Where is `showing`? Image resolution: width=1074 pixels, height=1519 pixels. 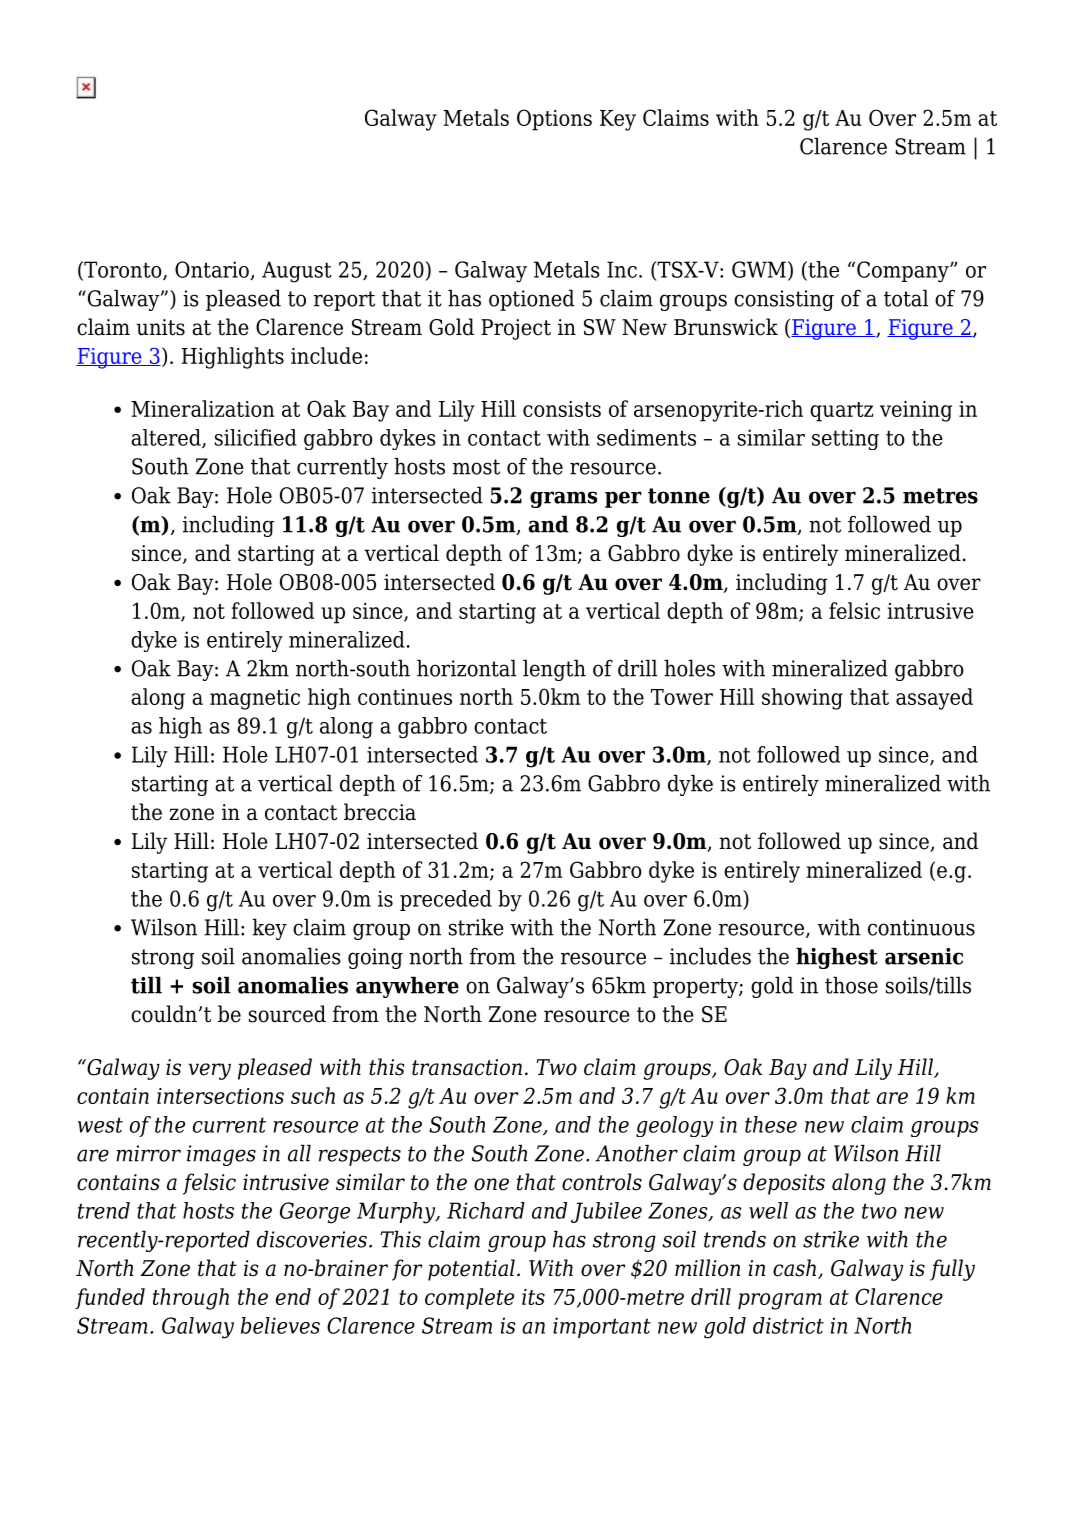 showing is located at coordinates (802, 699).
